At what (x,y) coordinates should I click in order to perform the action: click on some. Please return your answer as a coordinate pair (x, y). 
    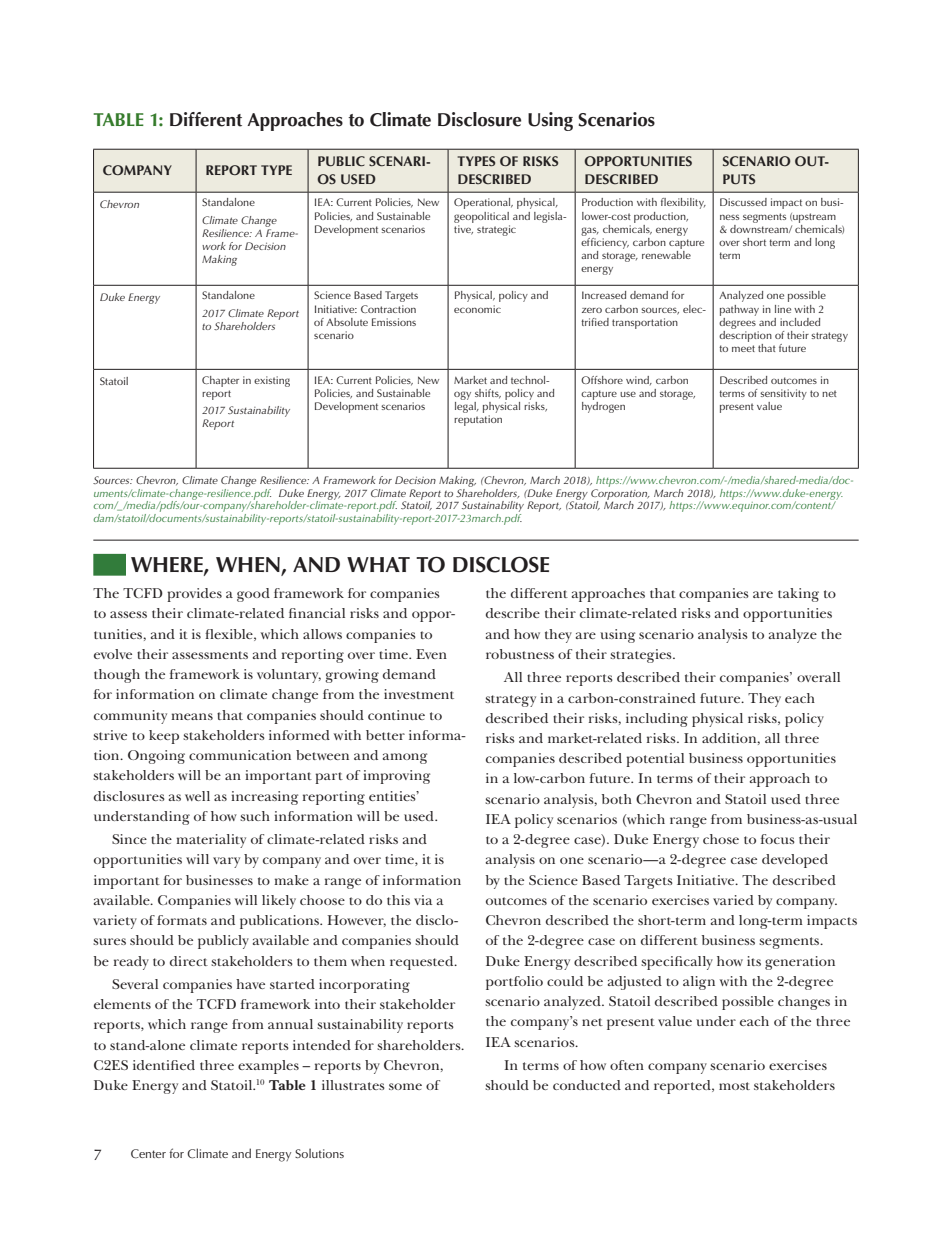
    Looking at the image, I should click on (405, 1086).
